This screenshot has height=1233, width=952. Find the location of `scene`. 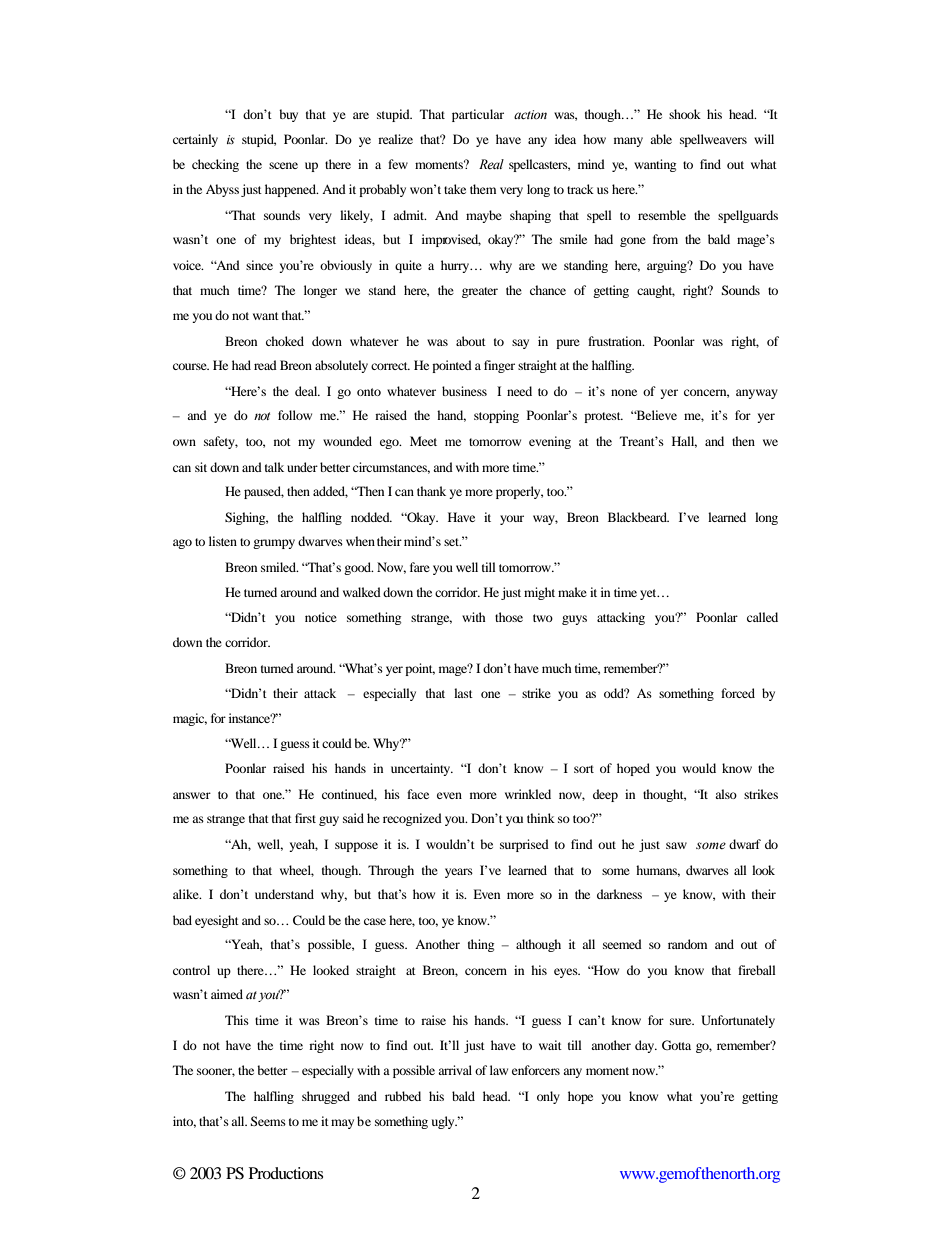

scene is located at coordinates (283, 165).
